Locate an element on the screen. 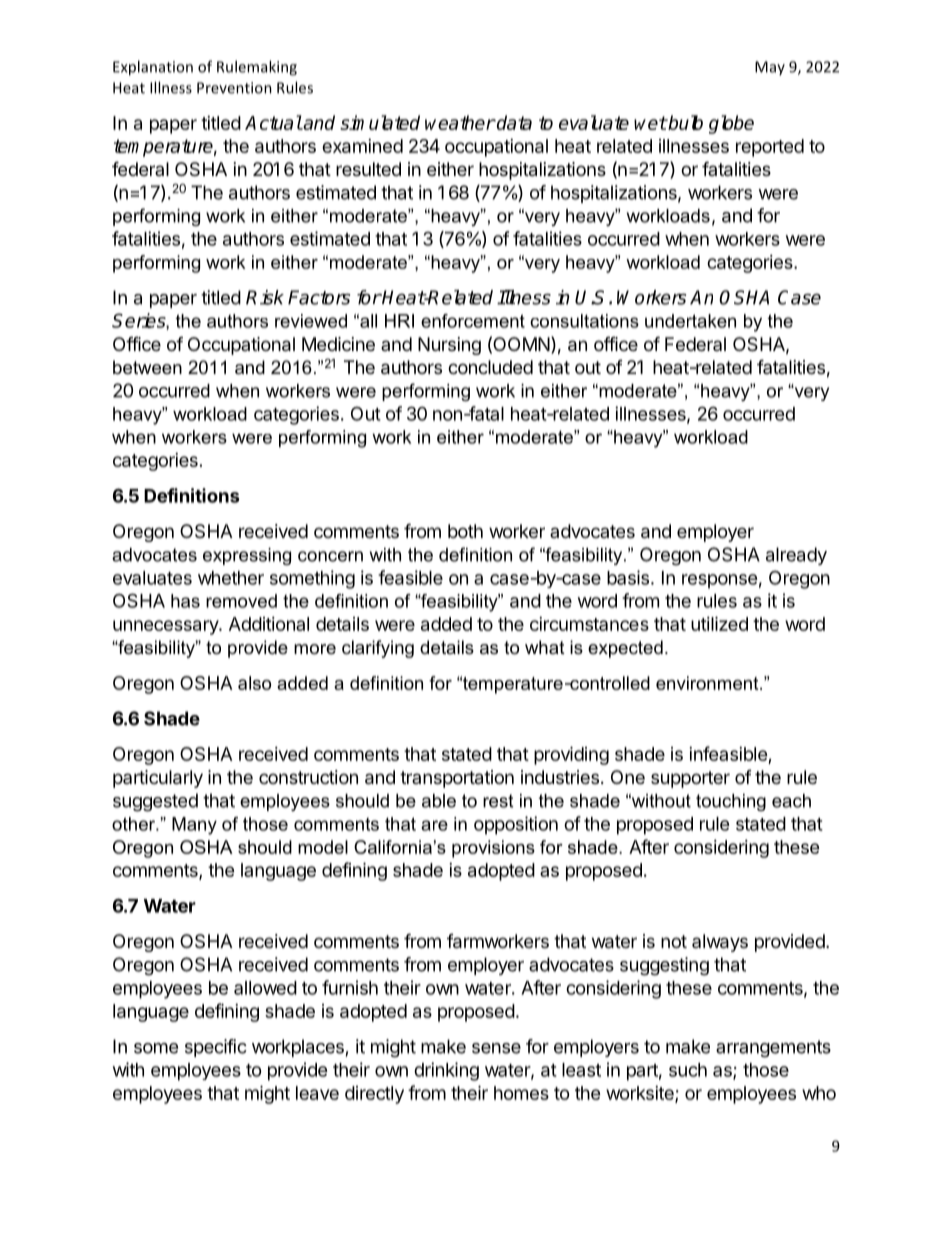  Prevention is located at coordinates (234, 88).
